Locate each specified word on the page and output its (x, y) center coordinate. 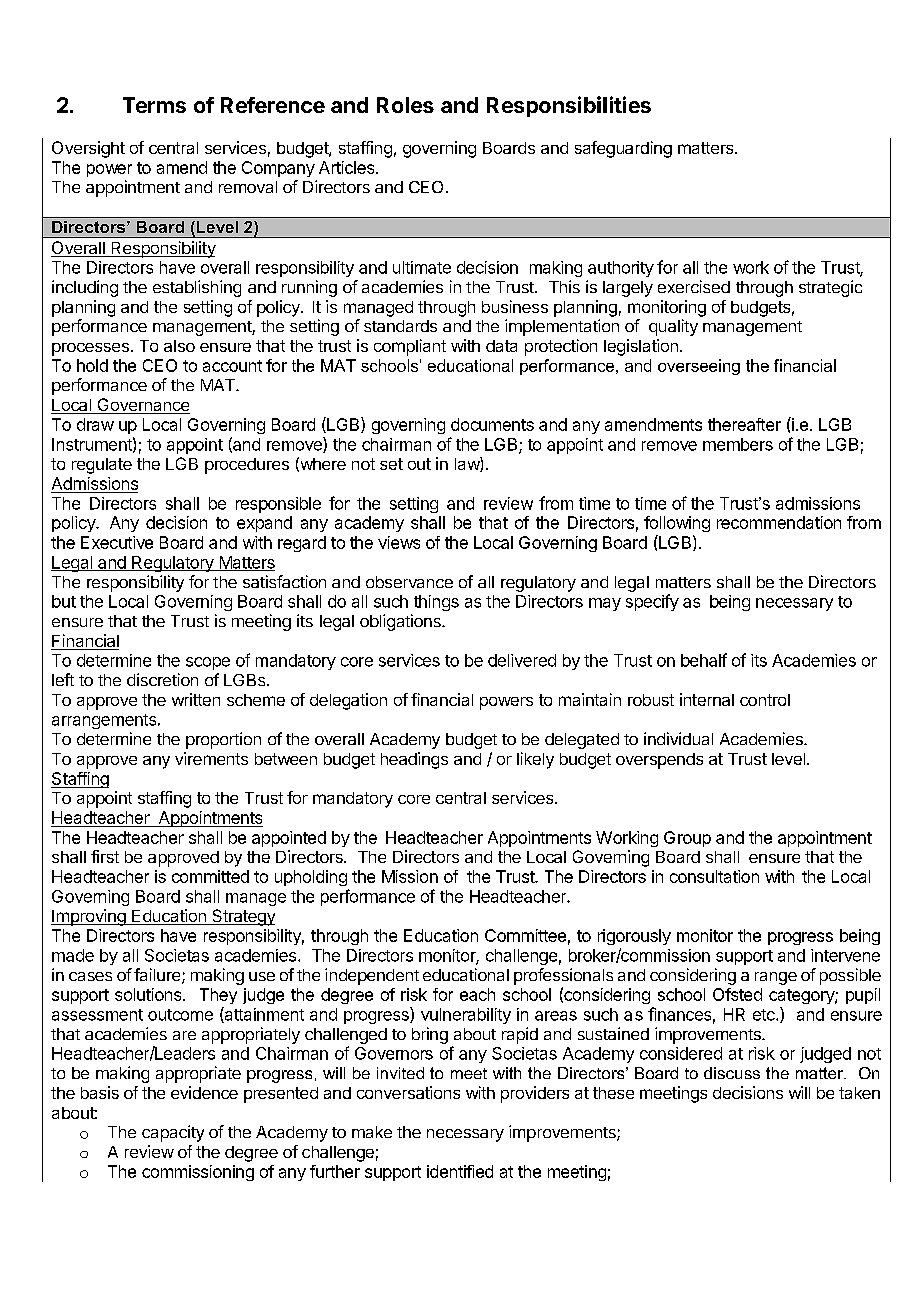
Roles (405, 105)
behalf (704, 660)
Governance (142, 406)
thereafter (744, 424)
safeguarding (623, 149)
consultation (714, 876)
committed (210, 876)
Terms (154, 105)
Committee (525, 935)
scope (208, 663)
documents (492, 424)
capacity (173, 1133)
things (436, 603)
